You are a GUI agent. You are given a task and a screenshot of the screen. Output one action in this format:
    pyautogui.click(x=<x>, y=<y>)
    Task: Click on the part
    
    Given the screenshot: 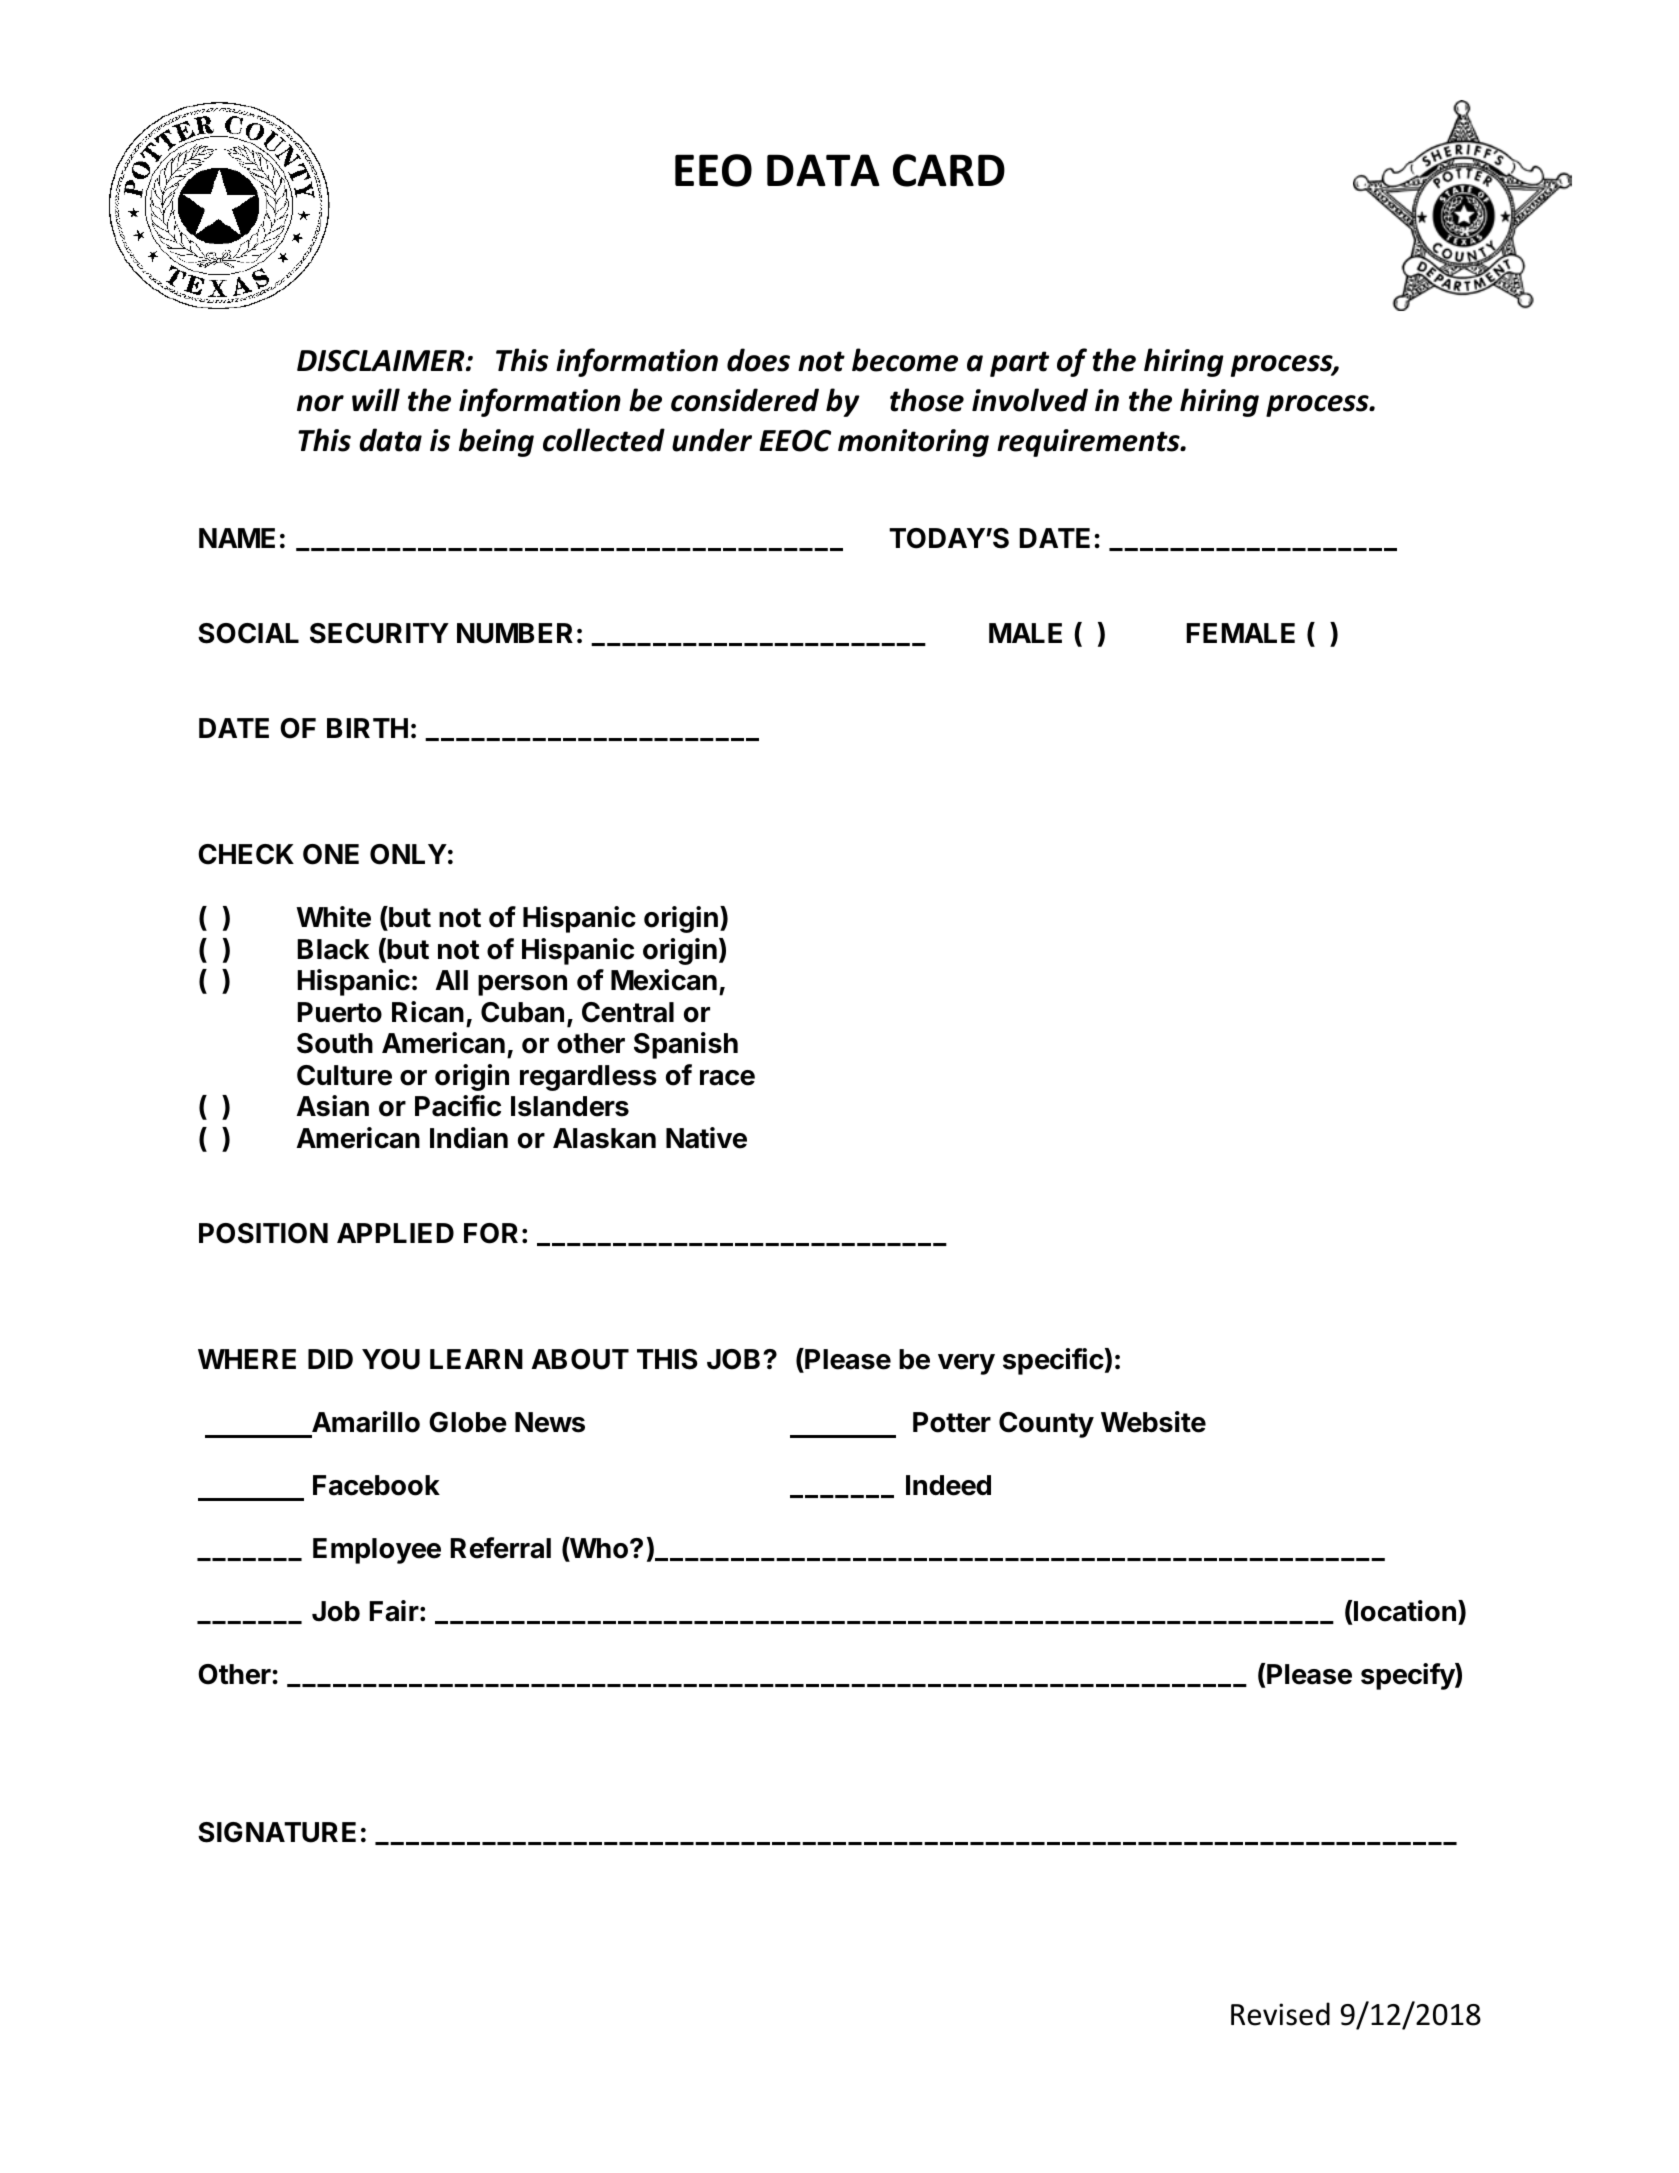 What is the action you would take?
    pyautogui.click(x=1019, y=364)
